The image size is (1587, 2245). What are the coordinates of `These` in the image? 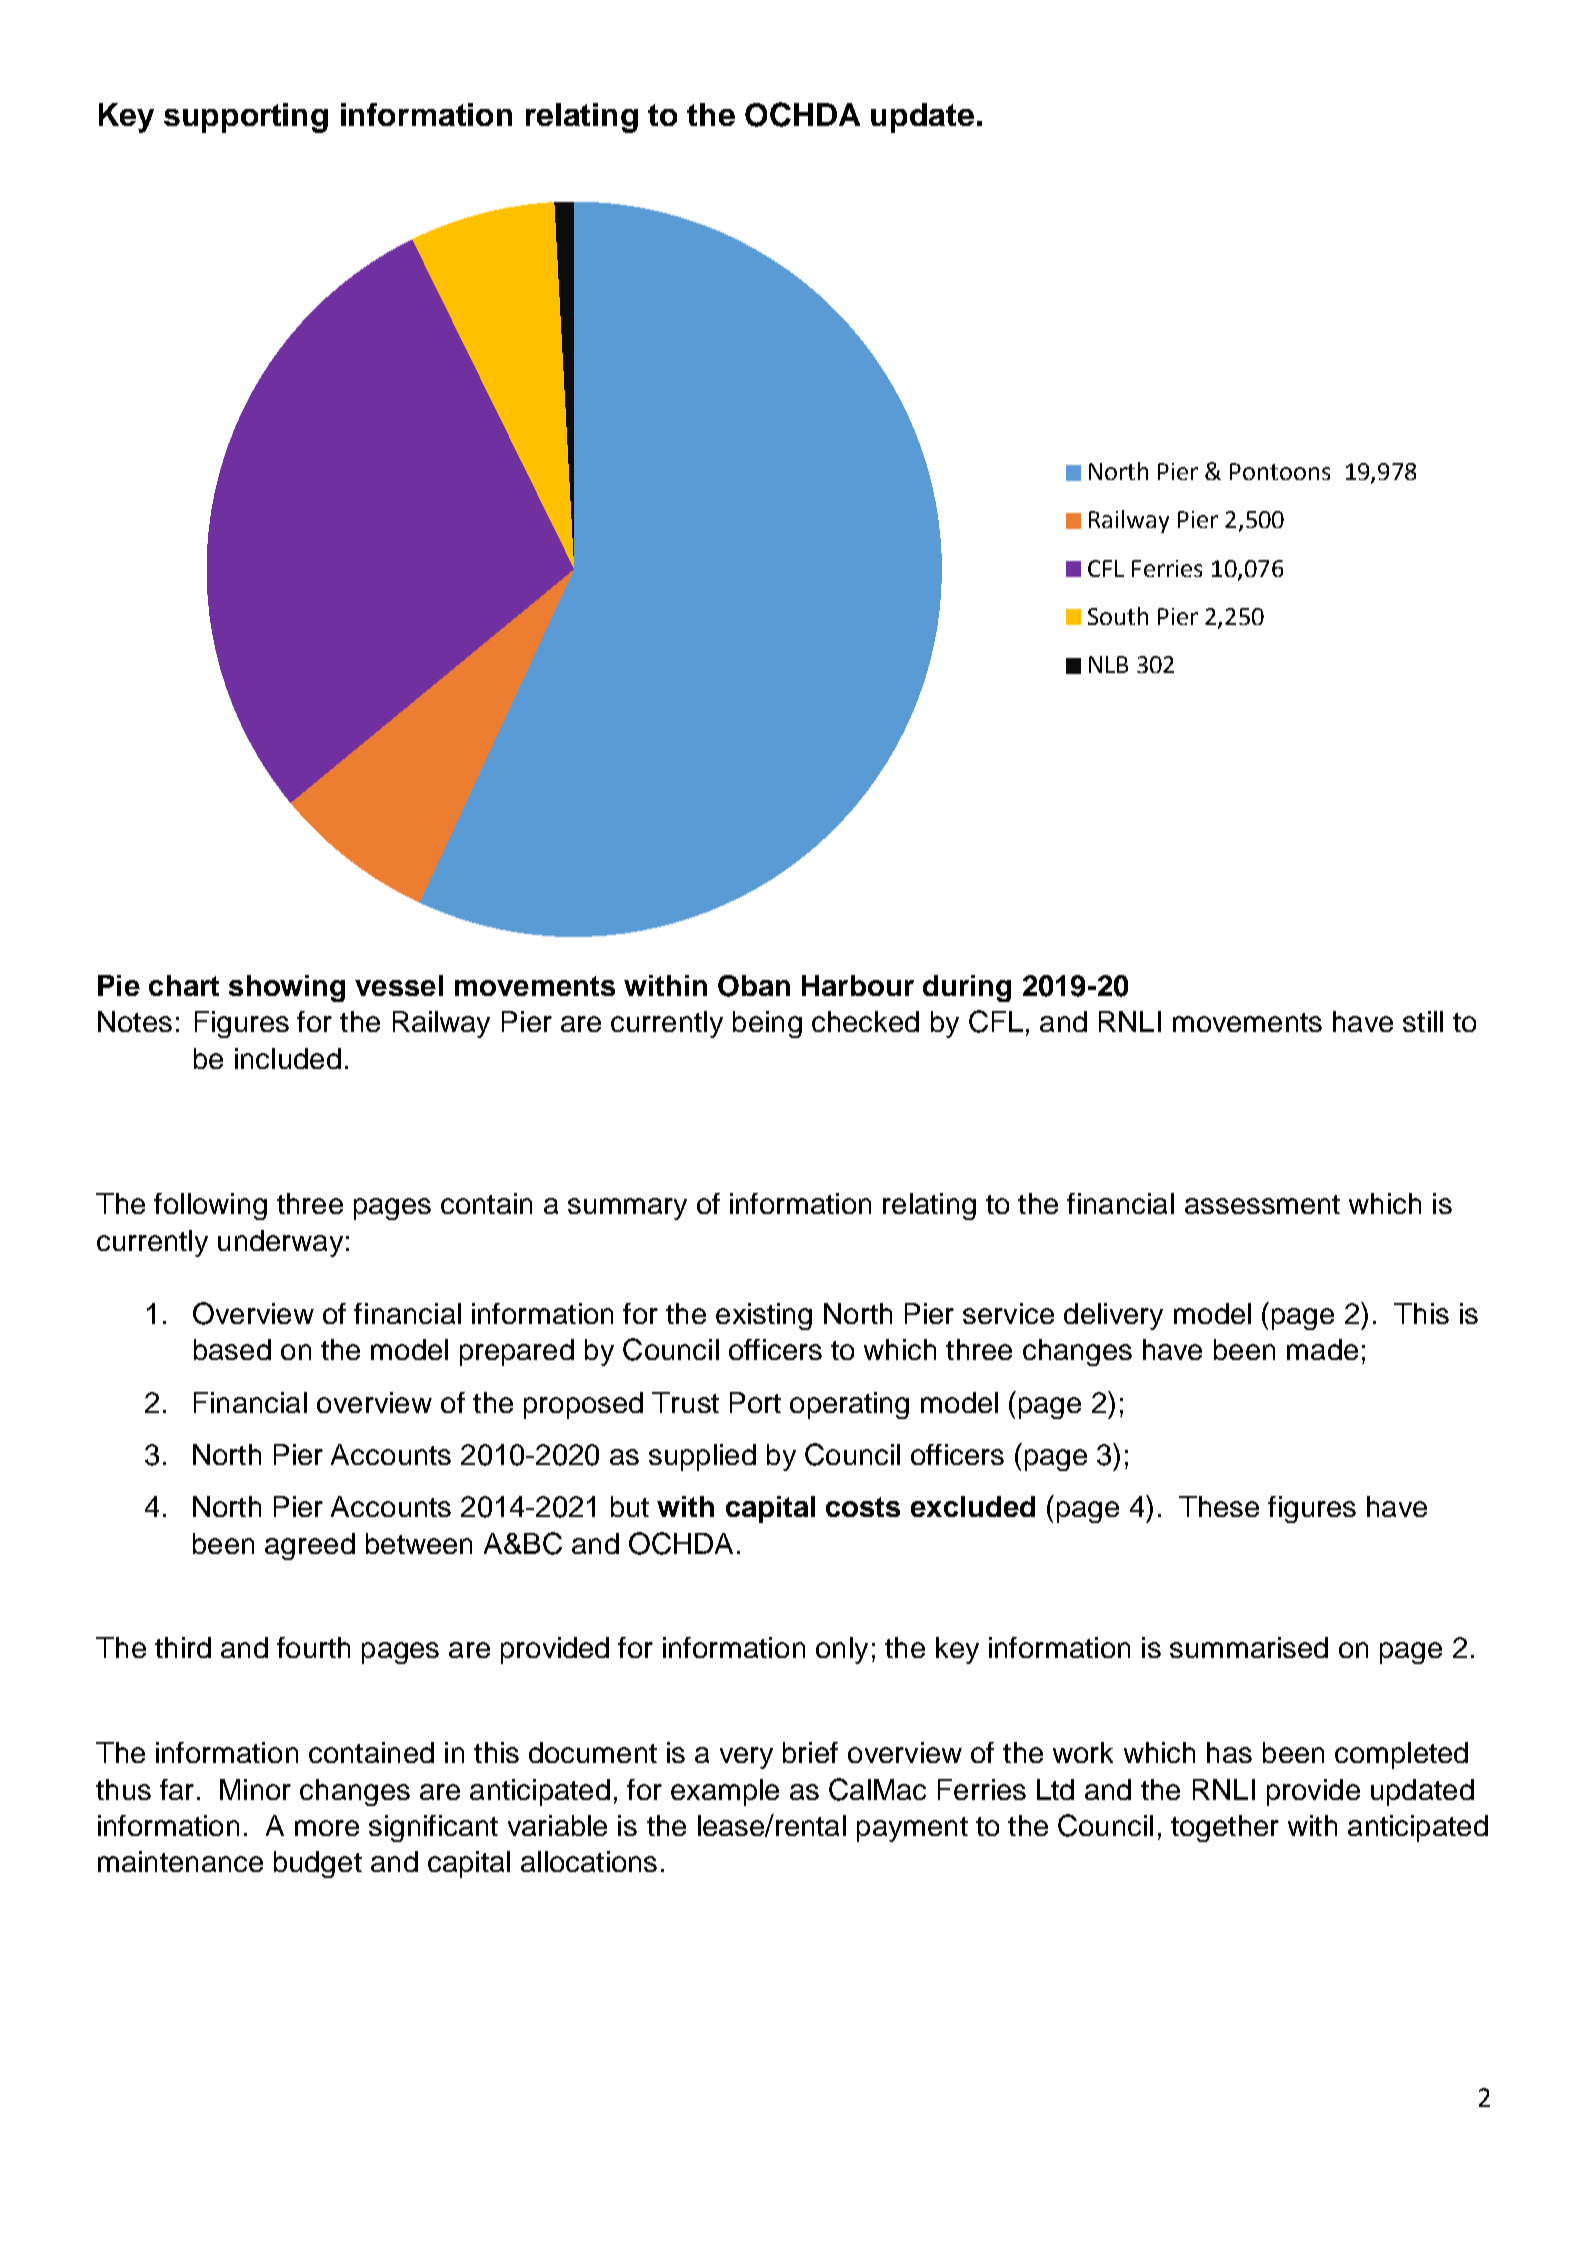 It's located at (1219, 1506).
